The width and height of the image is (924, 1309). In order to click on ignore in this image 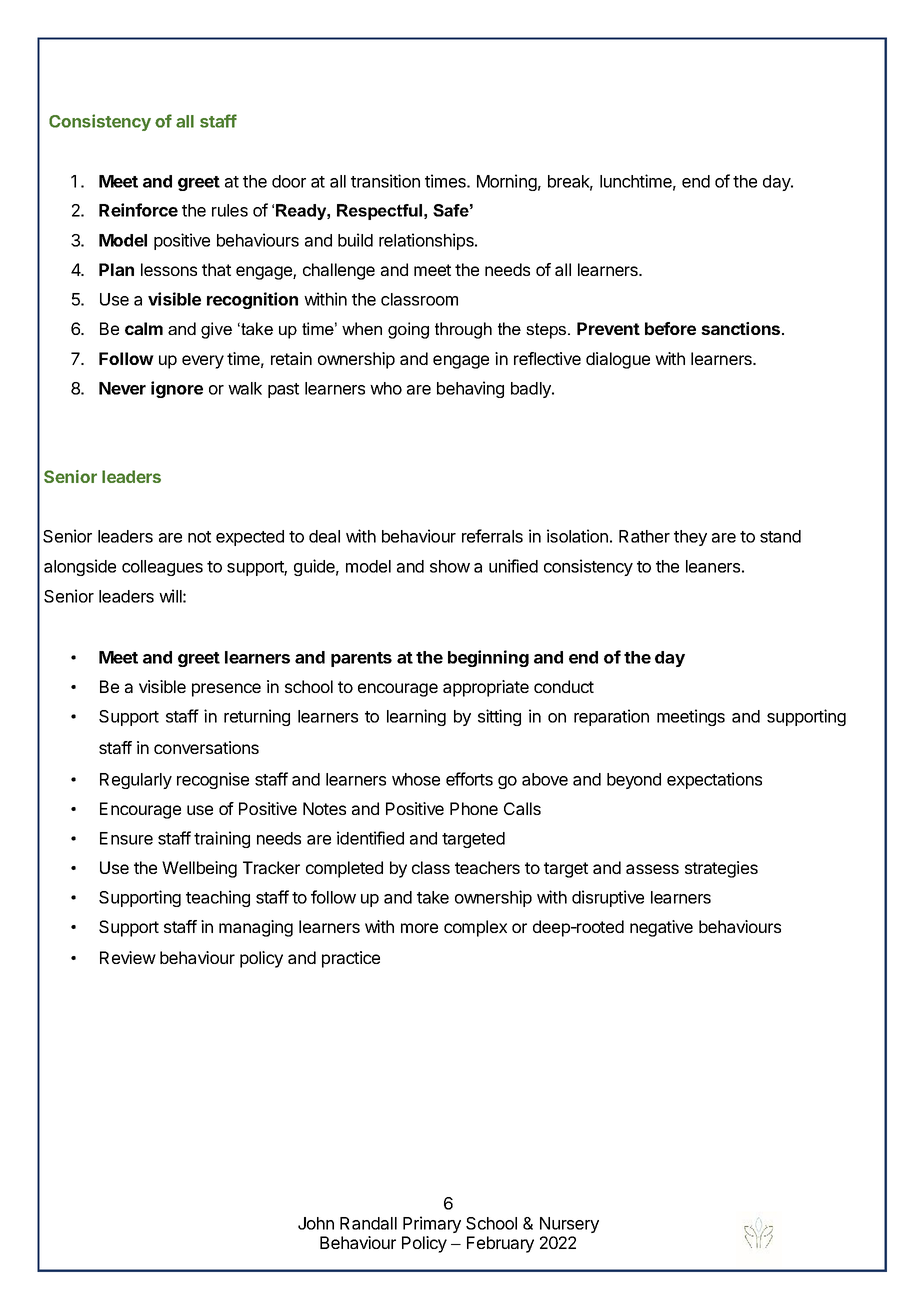, I will do `click(177, 389)`.
